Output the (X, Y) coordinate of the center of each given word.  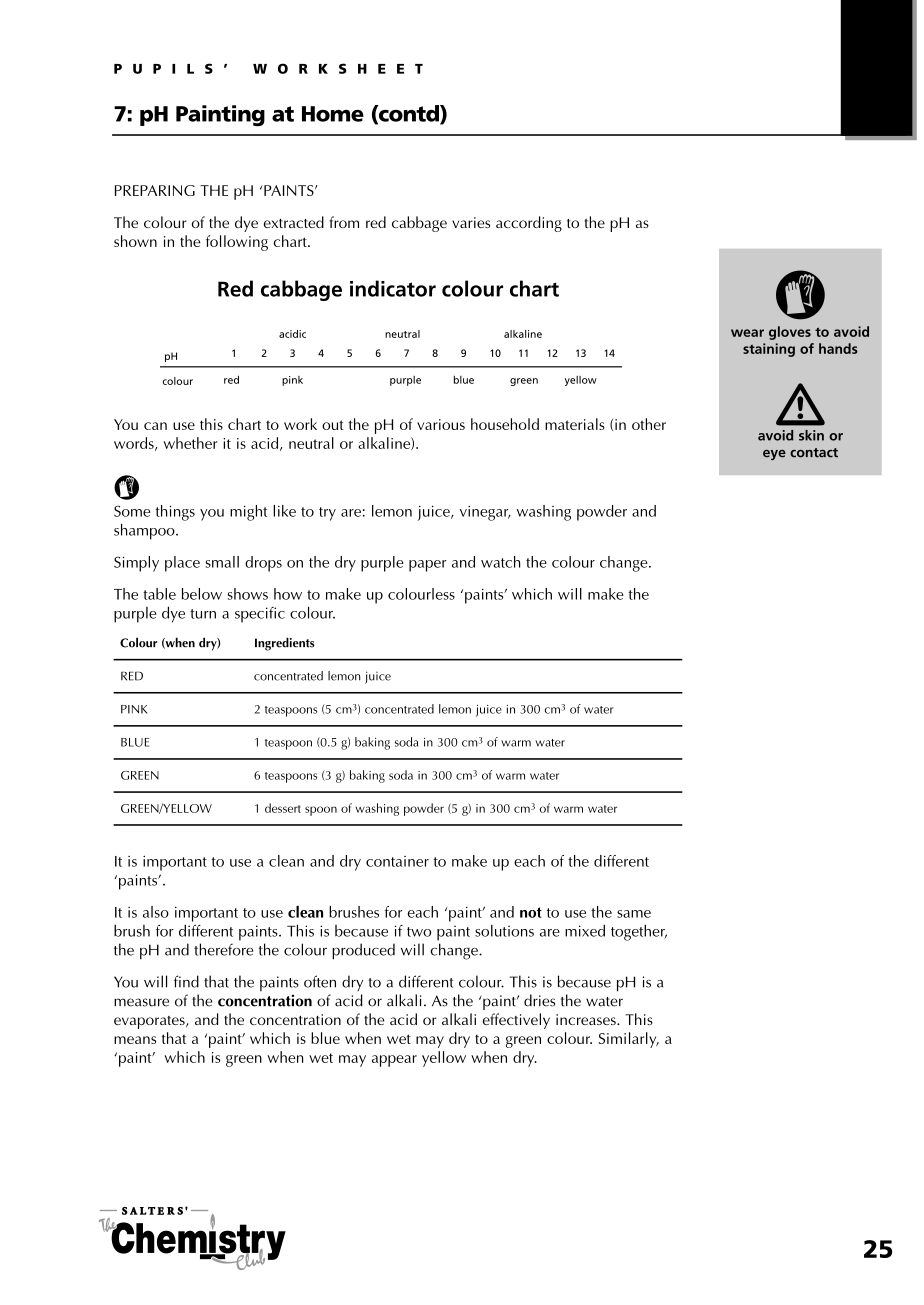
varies (471, 222)
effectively (516, 1021)
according (529, 224)
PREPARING (155, 190)
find (186, 981)
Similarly (629, 1040)
